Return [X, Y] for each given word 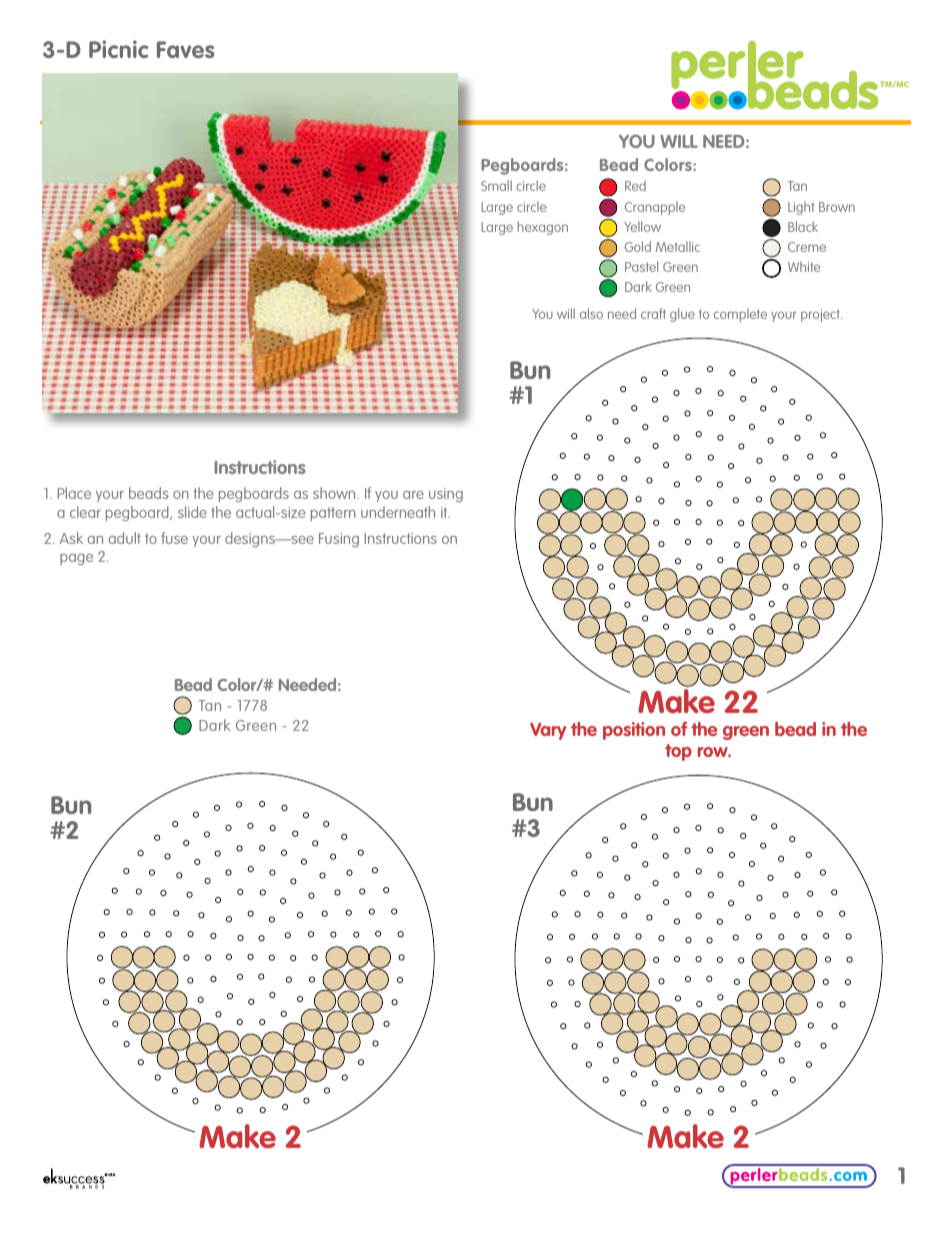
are [413, 495]
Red [635, 185]
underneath [398, 512]
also [591, 313]
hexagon [542, 228]
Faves [186, 49]
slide [192, 512]
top [678, 752]
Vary [548, 731]
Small [496, 185]
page [76, 559]
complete [740, 315]
